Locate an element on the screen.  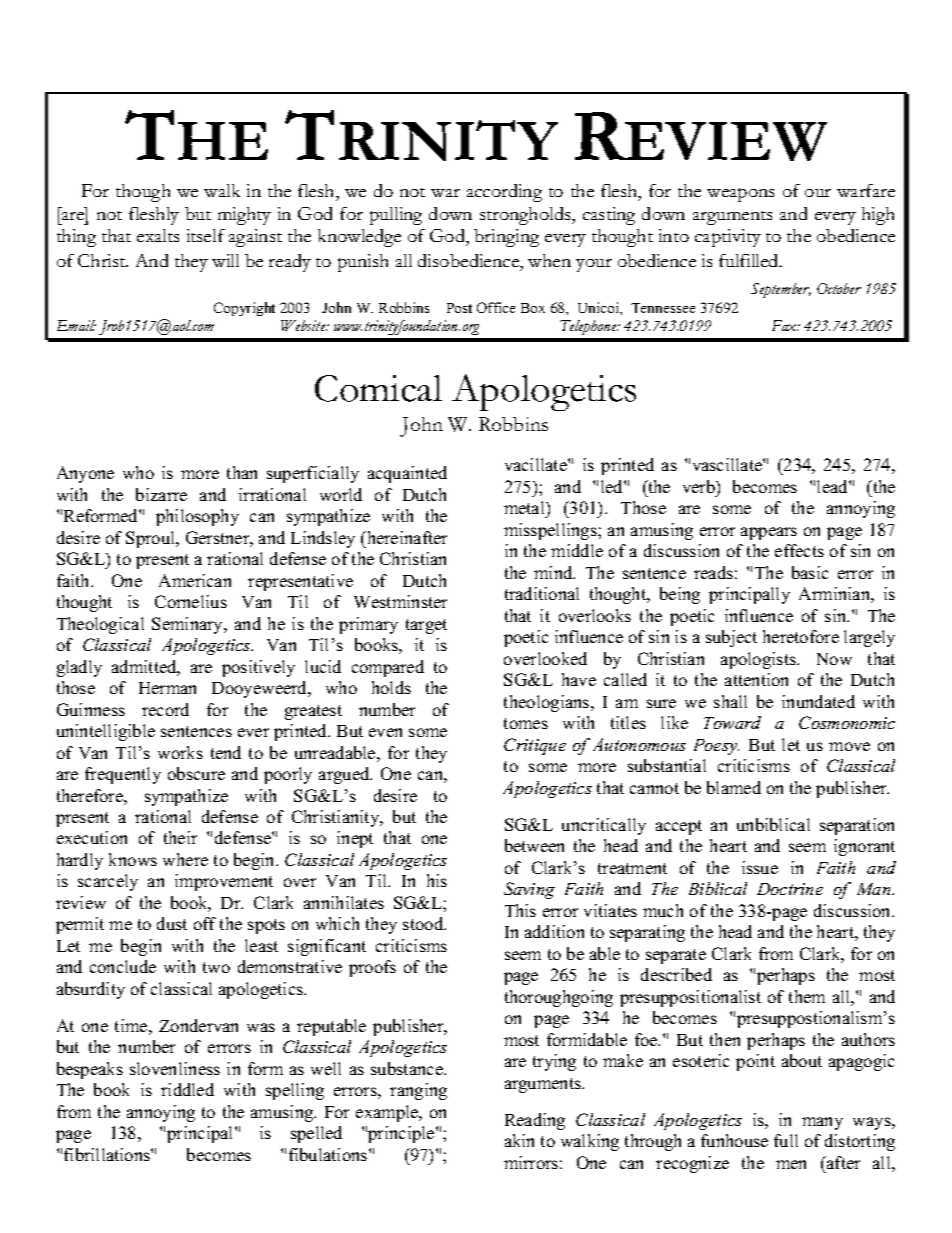
riddled is located at coordinates (187, 1089).
